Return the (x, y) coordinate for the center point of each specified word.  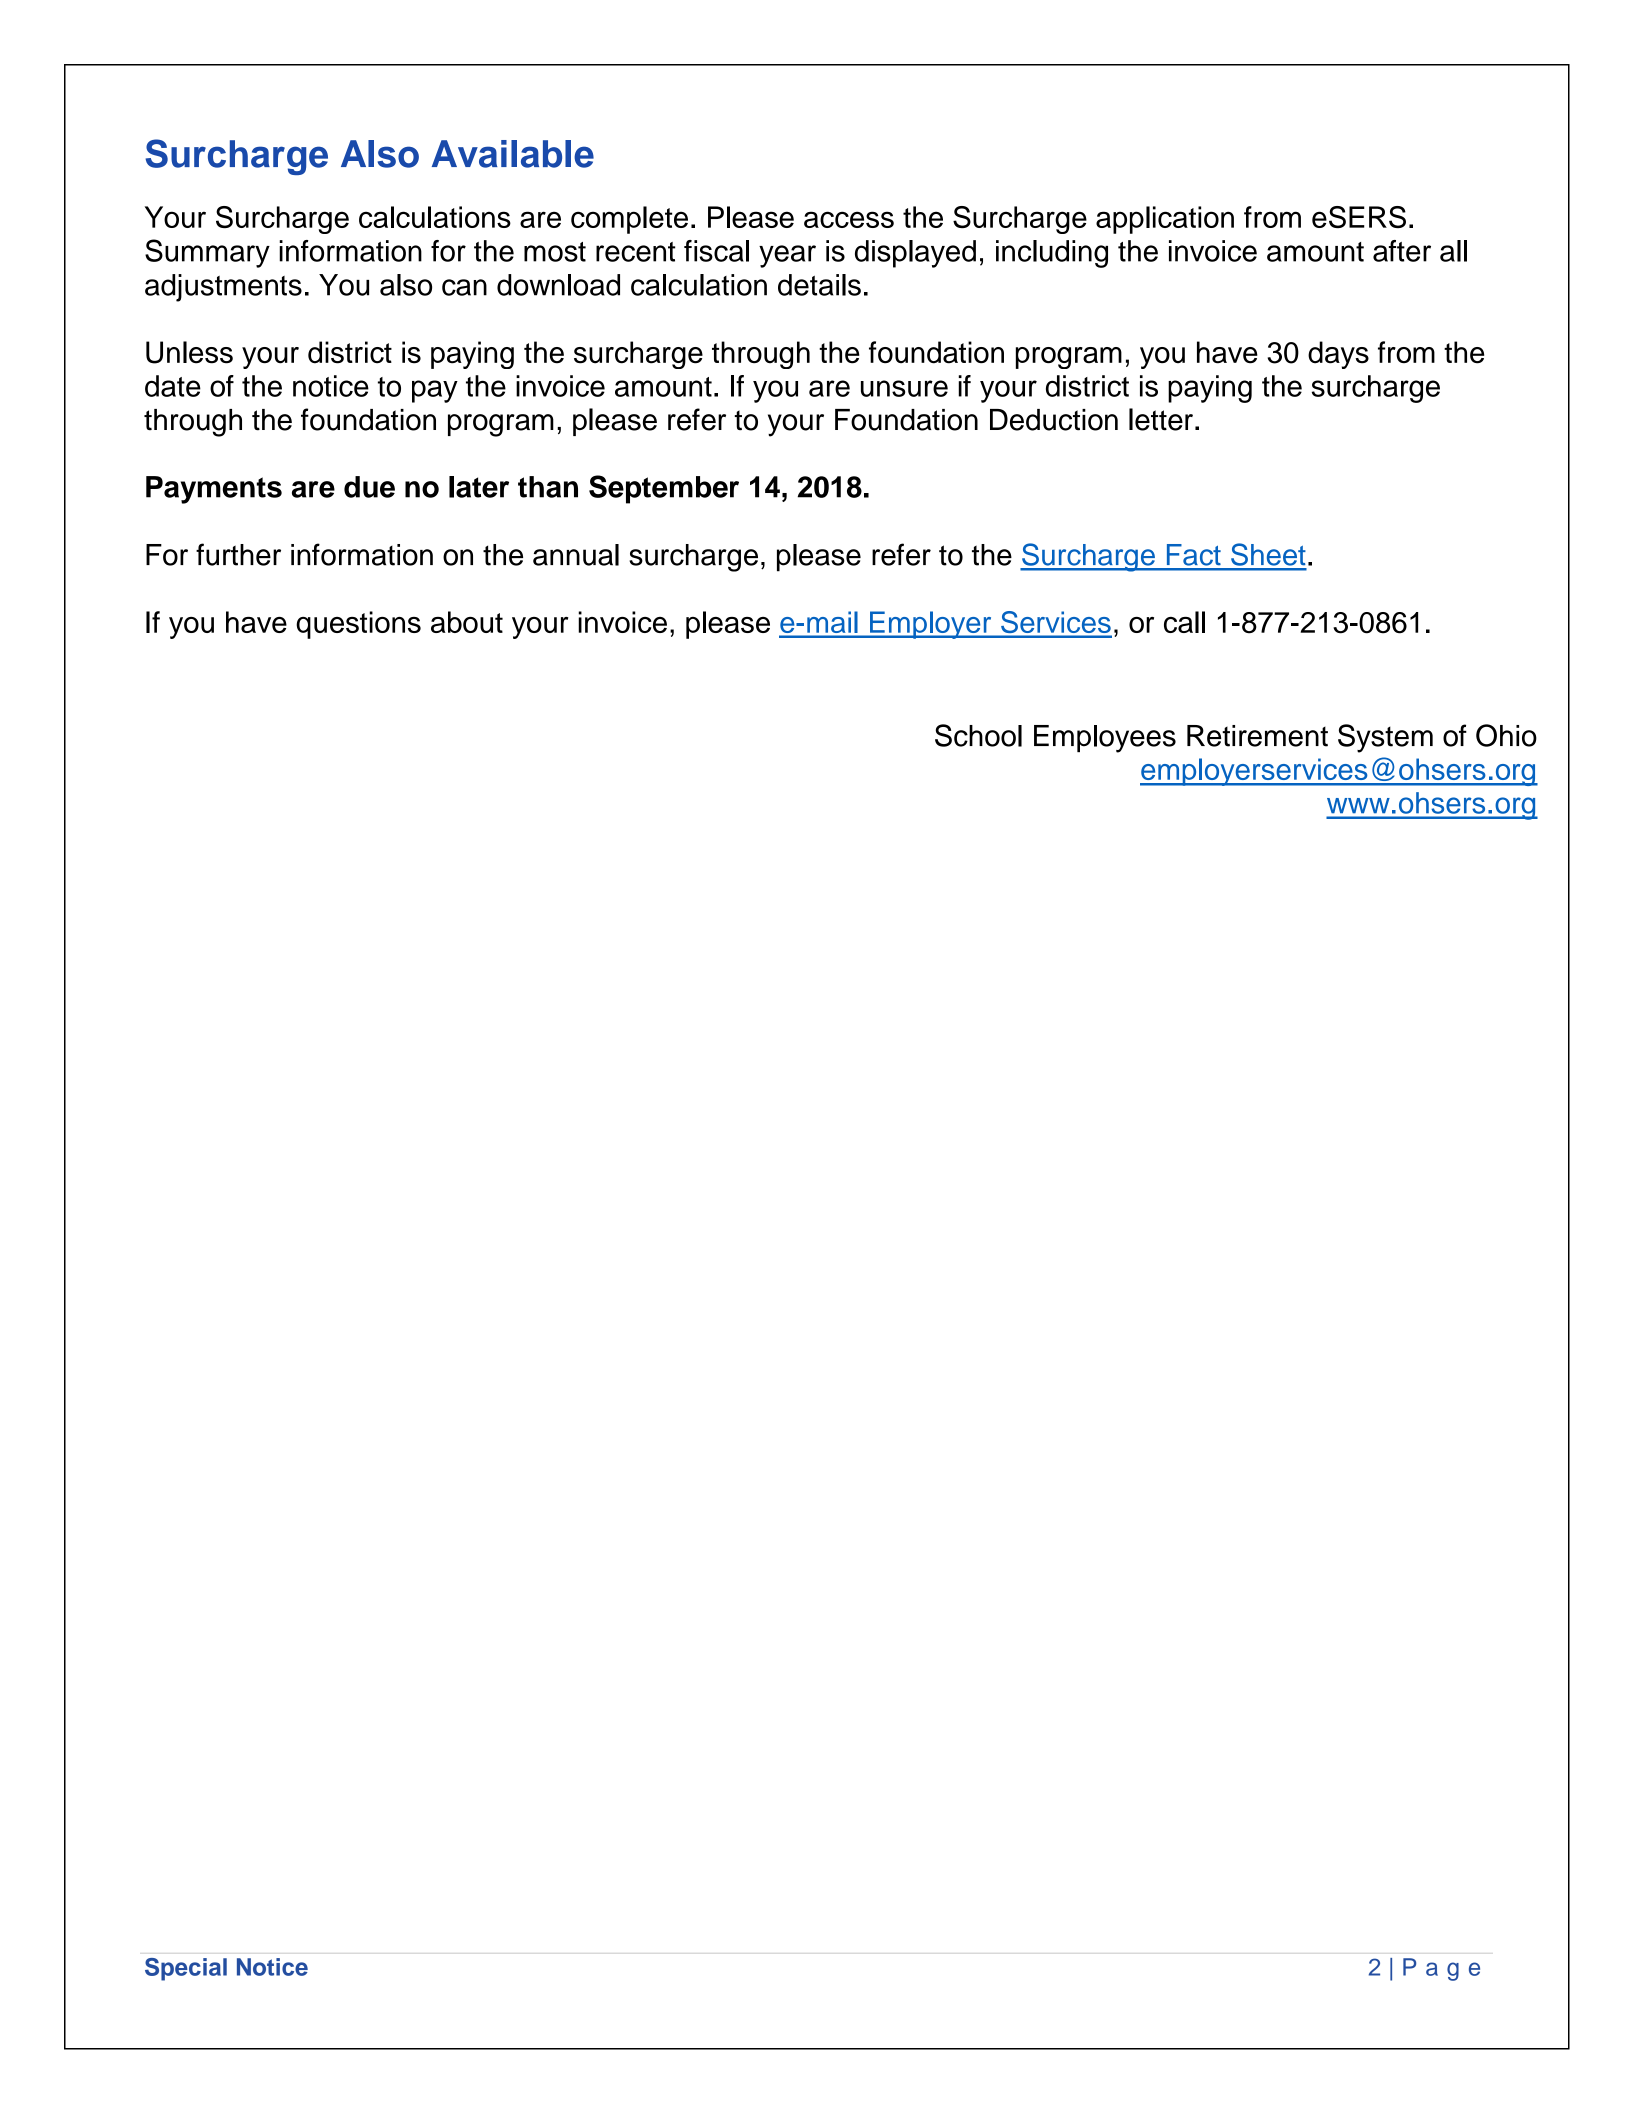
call (1184, 622)
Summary (207, 253)
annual (576, 555)
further (238, 554)
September (664, 489)
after (1402, 251)
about (467, 622)
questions (358, 625)
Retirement (1257, 736)
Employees (1105, 739)
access (849, 219)
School (978, 735)
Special (186, 1969)
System (1385, 738)
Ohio (1506, 735)
